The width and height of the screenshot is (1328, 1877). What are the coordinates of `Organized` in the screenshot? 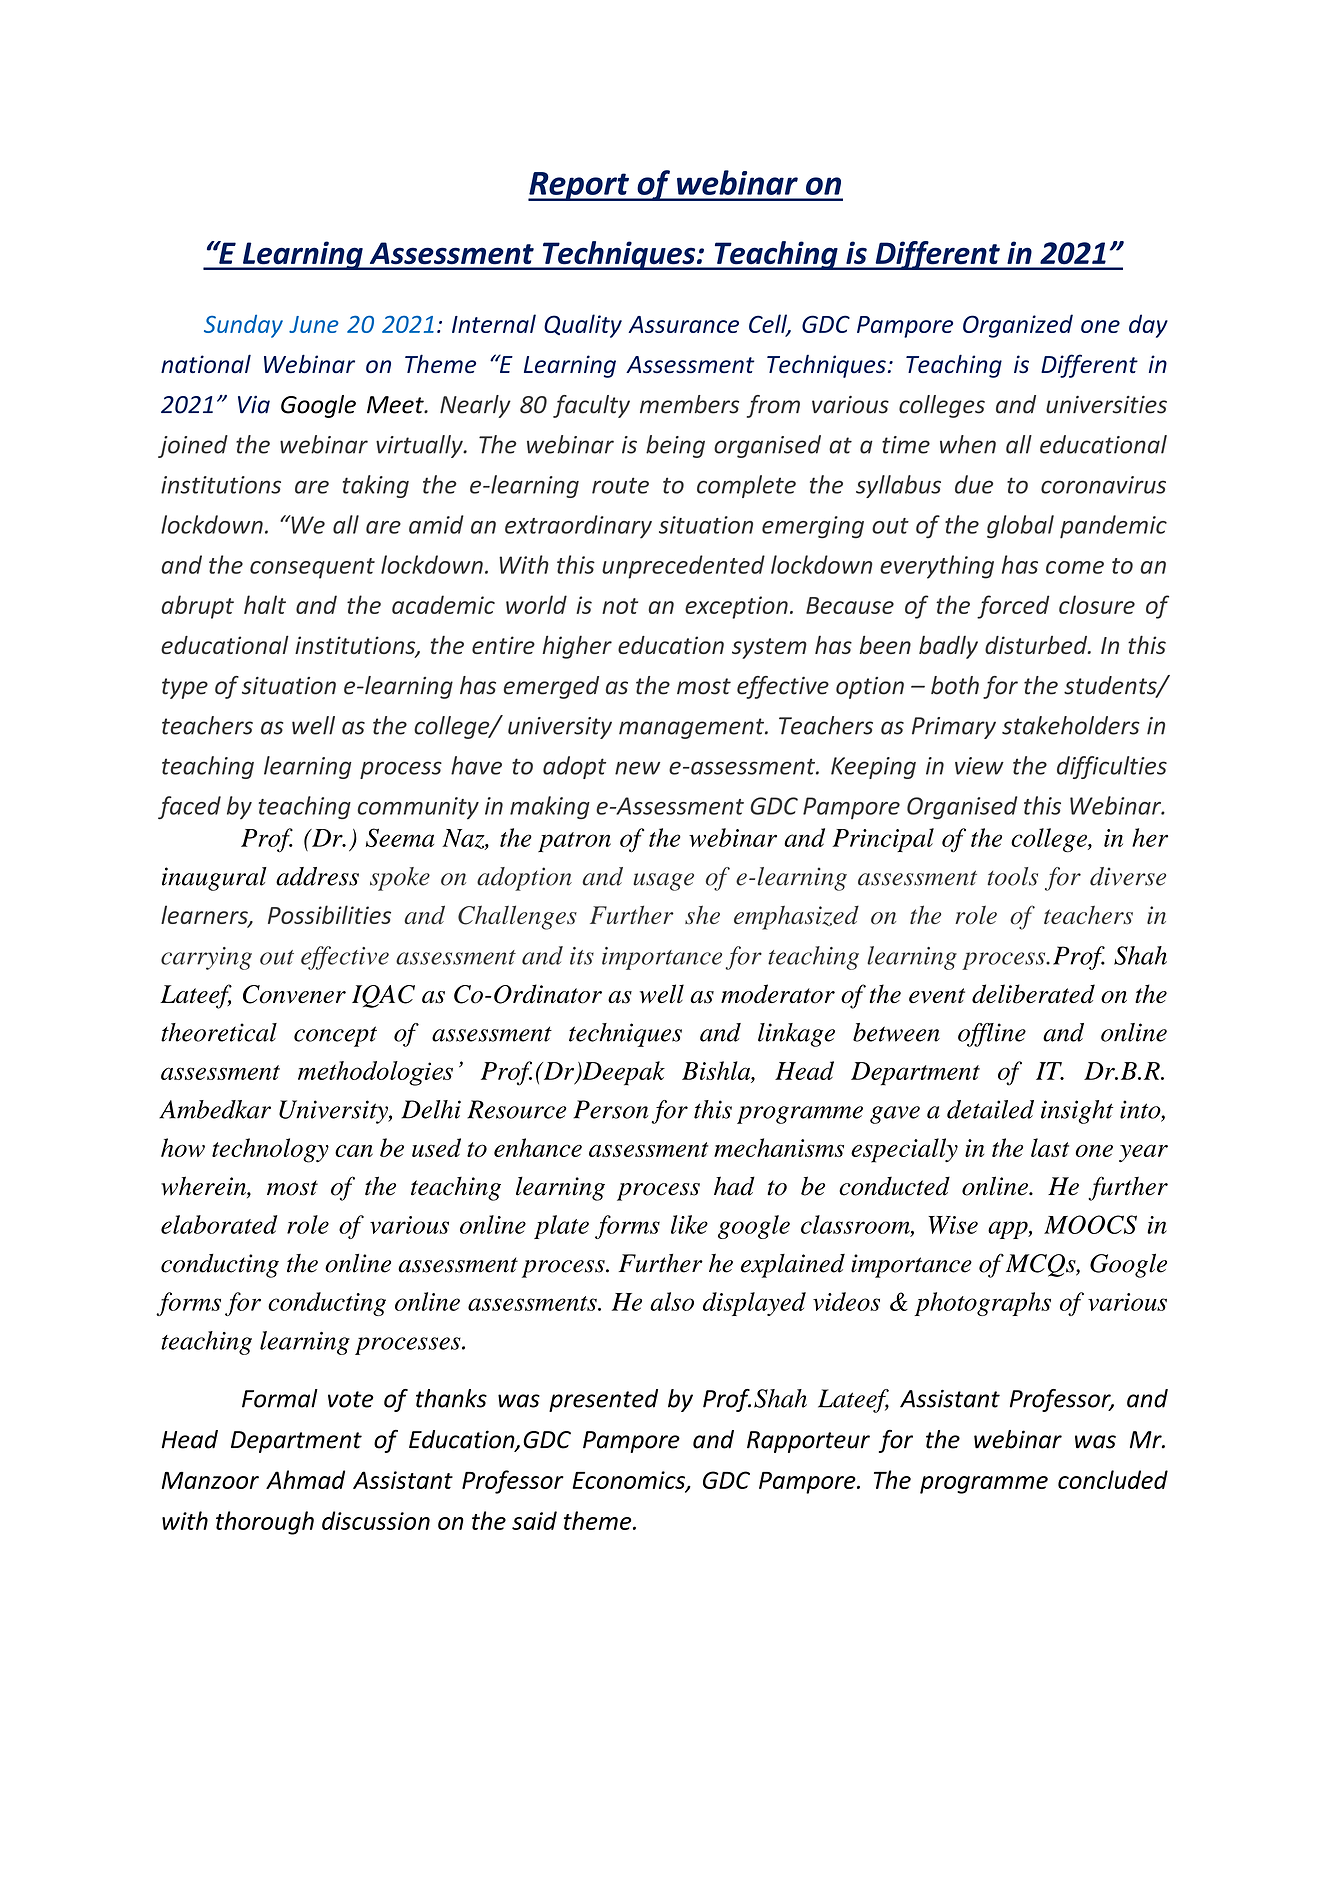 It's located at (1018, 326).
